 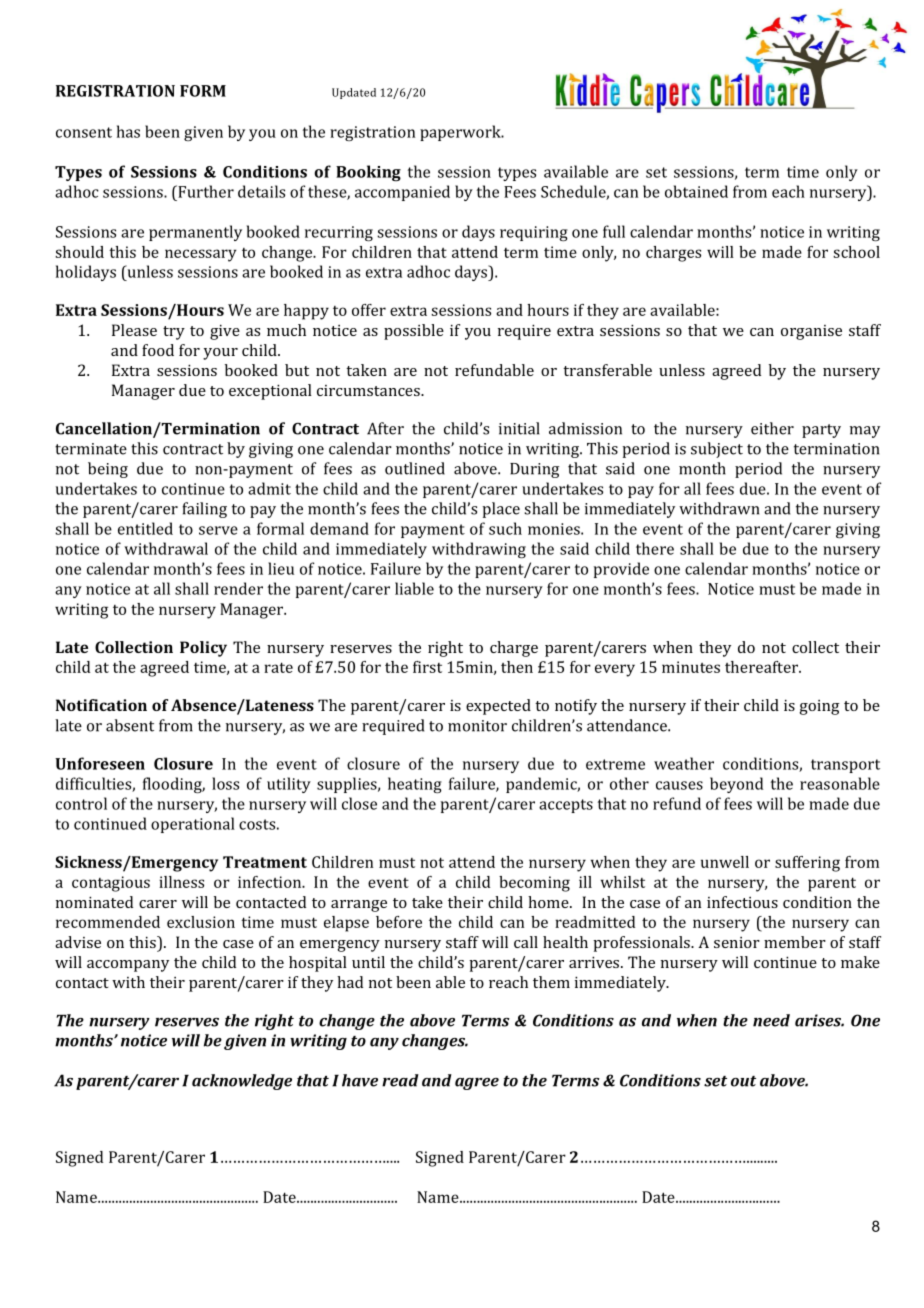 What do you see at coordinates (238, 588) in the screenshot?
I see `render` at bounding box center [238, 588].
